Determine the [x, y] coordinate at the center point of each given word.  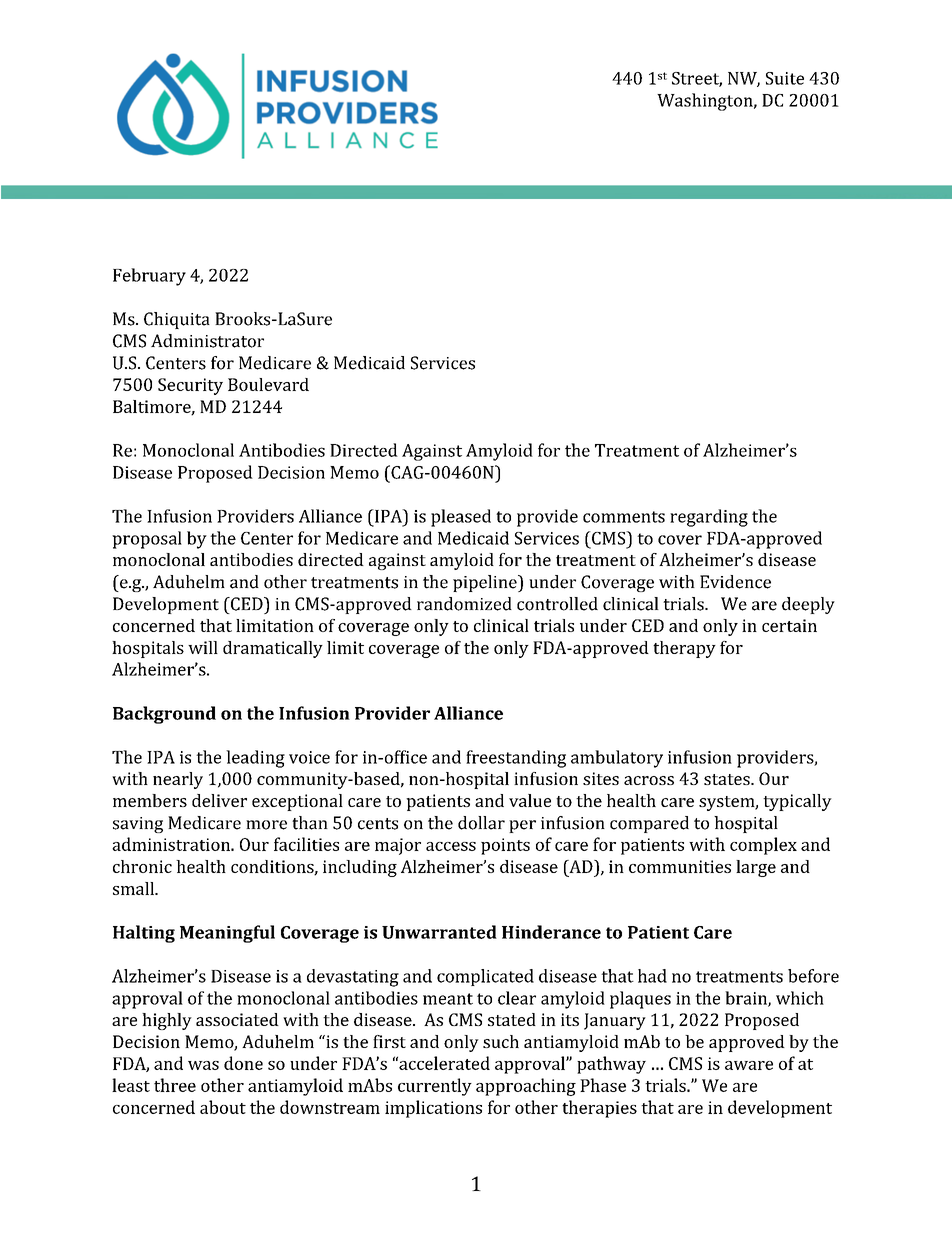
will [203, 647]
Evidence [735, 582]
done [243, 1063]
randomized [464, 604]
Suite [785, 78]
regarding [709, 518]
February [149, 277]
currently [435, 1087]
